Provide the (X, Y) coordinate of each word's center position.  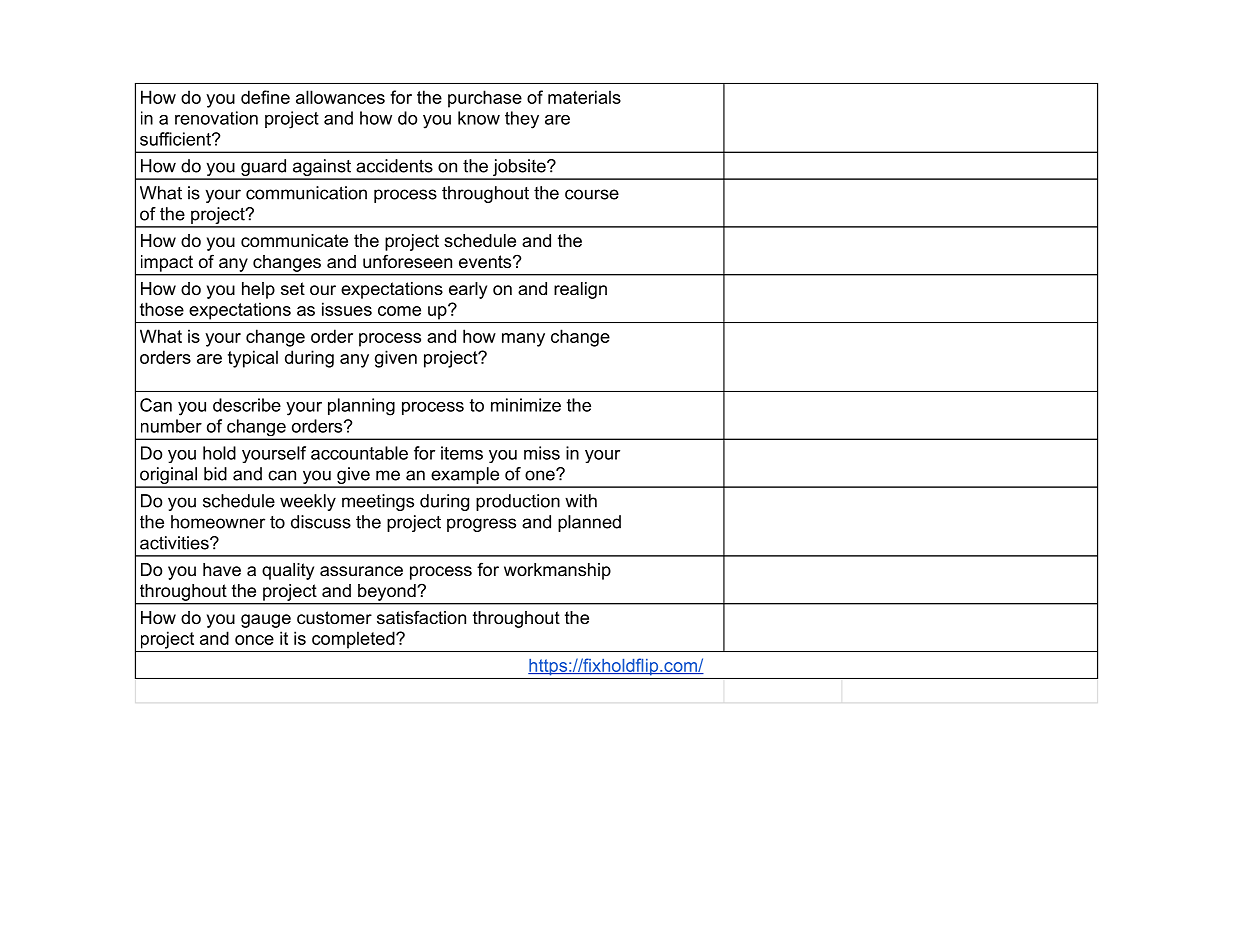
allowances (340, 97)
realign (580, 290)
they (522, 120)
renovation (216, 118)
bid (215, 474)
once (254, 640)
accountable (359, 453)
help (258, 290)
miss (542, 453)
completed (354, 640)
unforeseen (407, 261)
